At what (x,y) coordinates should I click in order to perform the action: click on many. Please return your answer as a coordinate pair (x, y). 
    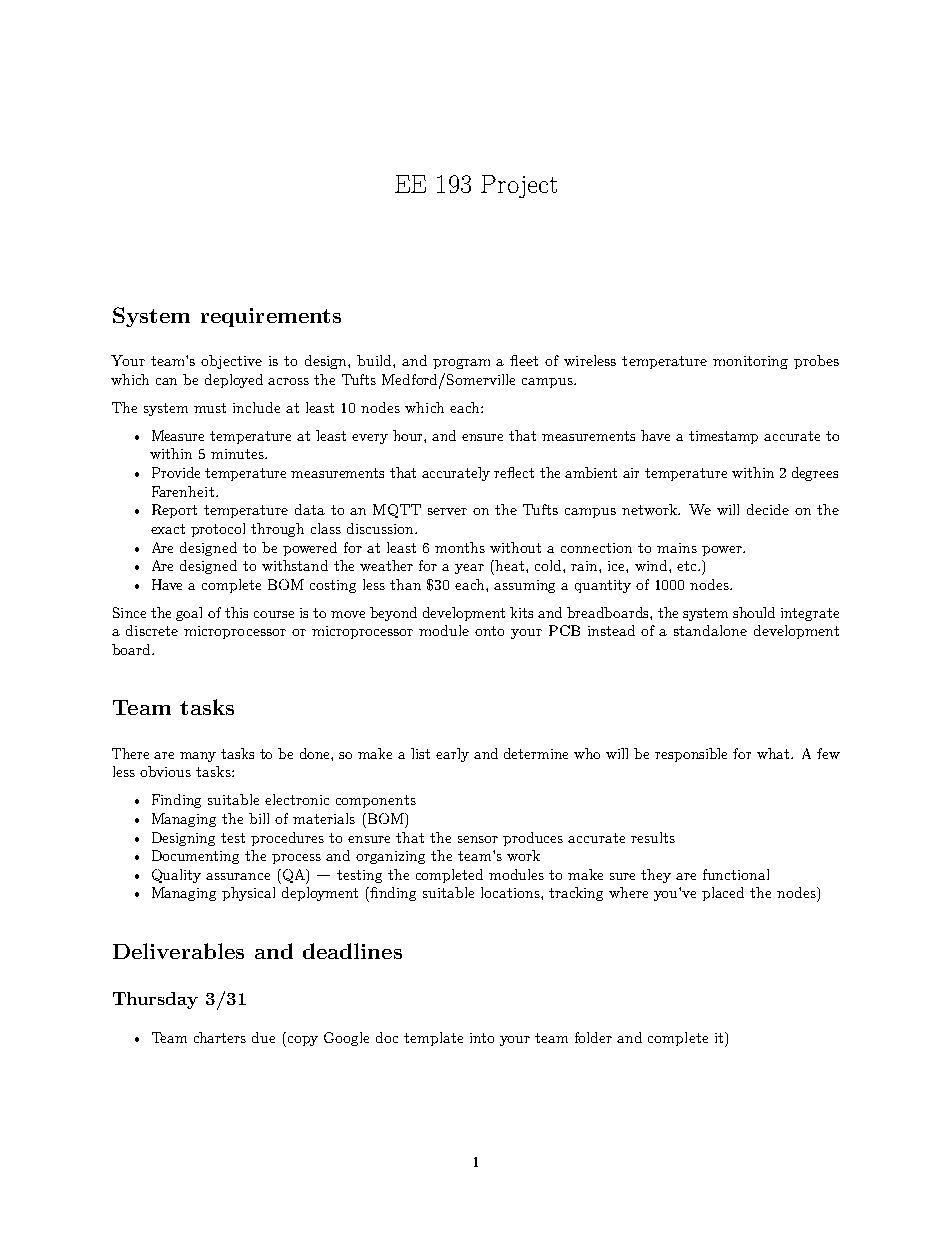
    Looking at the image, I should click on (198, 757).
